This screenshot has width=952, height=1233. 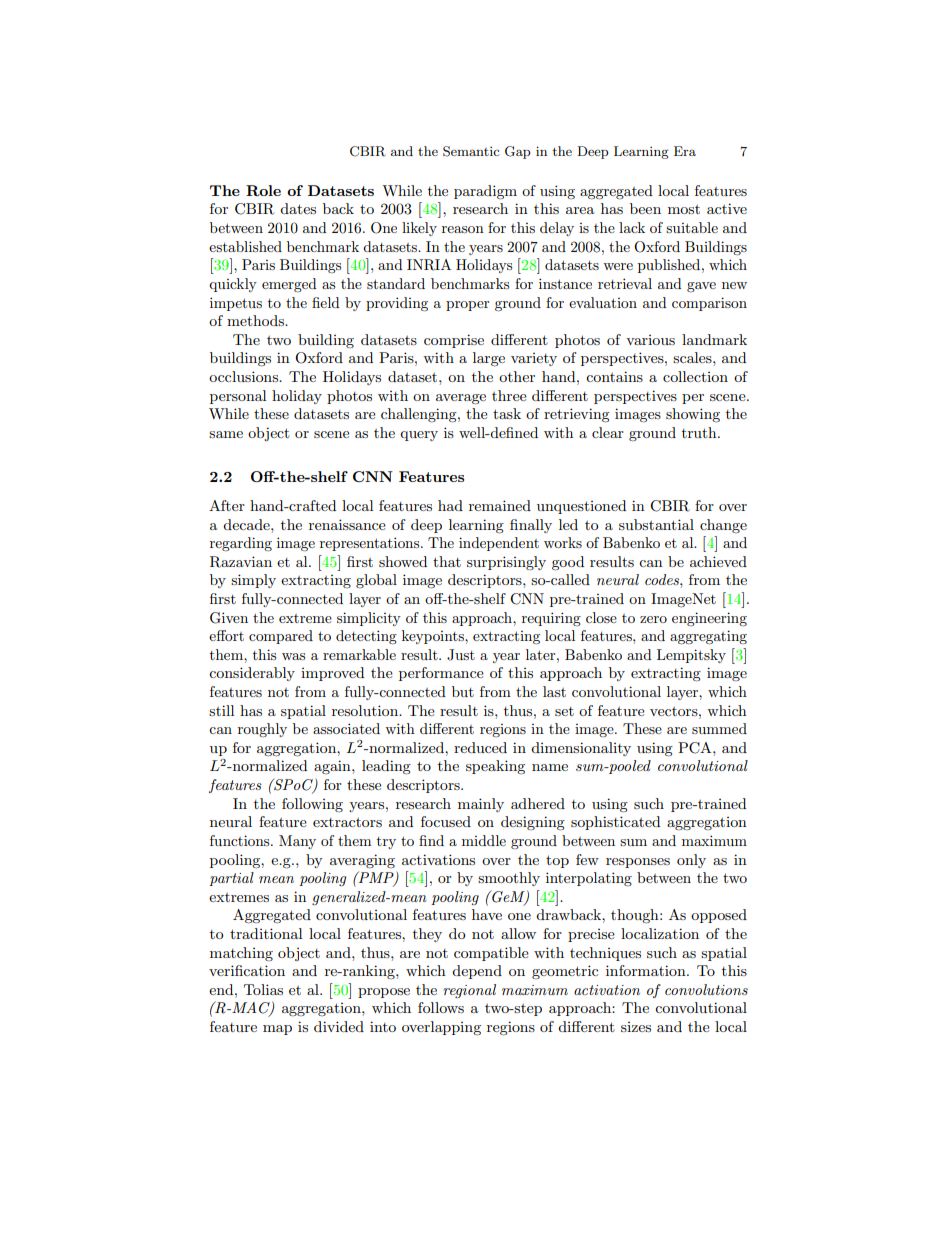 What do you see at coordinates (684, 209) in the screenshot?
I see `most` at bounding box center [684, 209].
